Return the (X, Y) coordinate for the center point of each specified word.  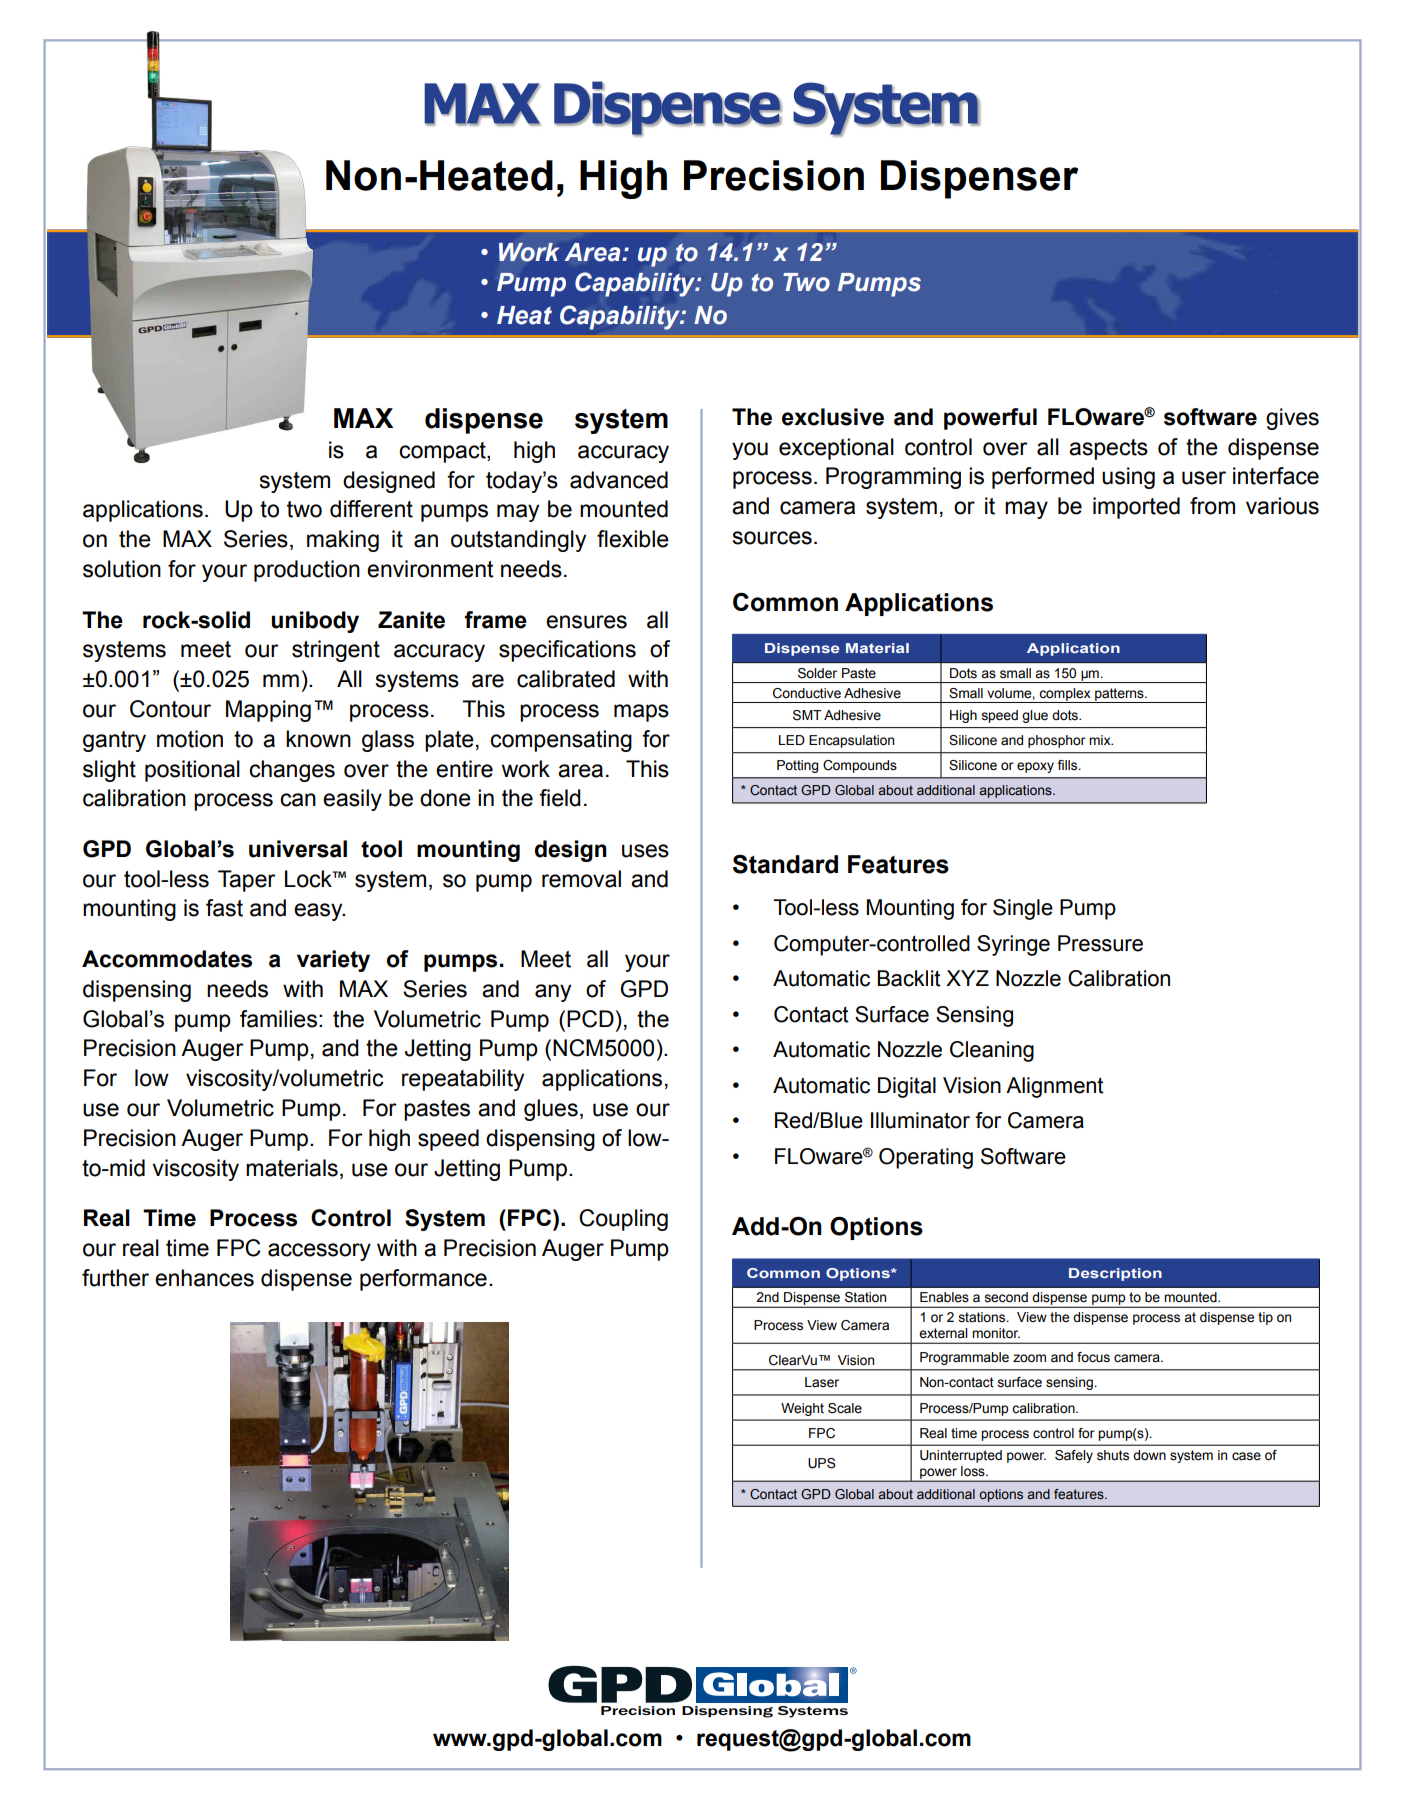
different (371, 509)
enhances (204, 1278)
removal (581, 879)
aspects (1108, 449)
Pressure (1100, 943)
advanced (619, 480)
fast (224, 908)
